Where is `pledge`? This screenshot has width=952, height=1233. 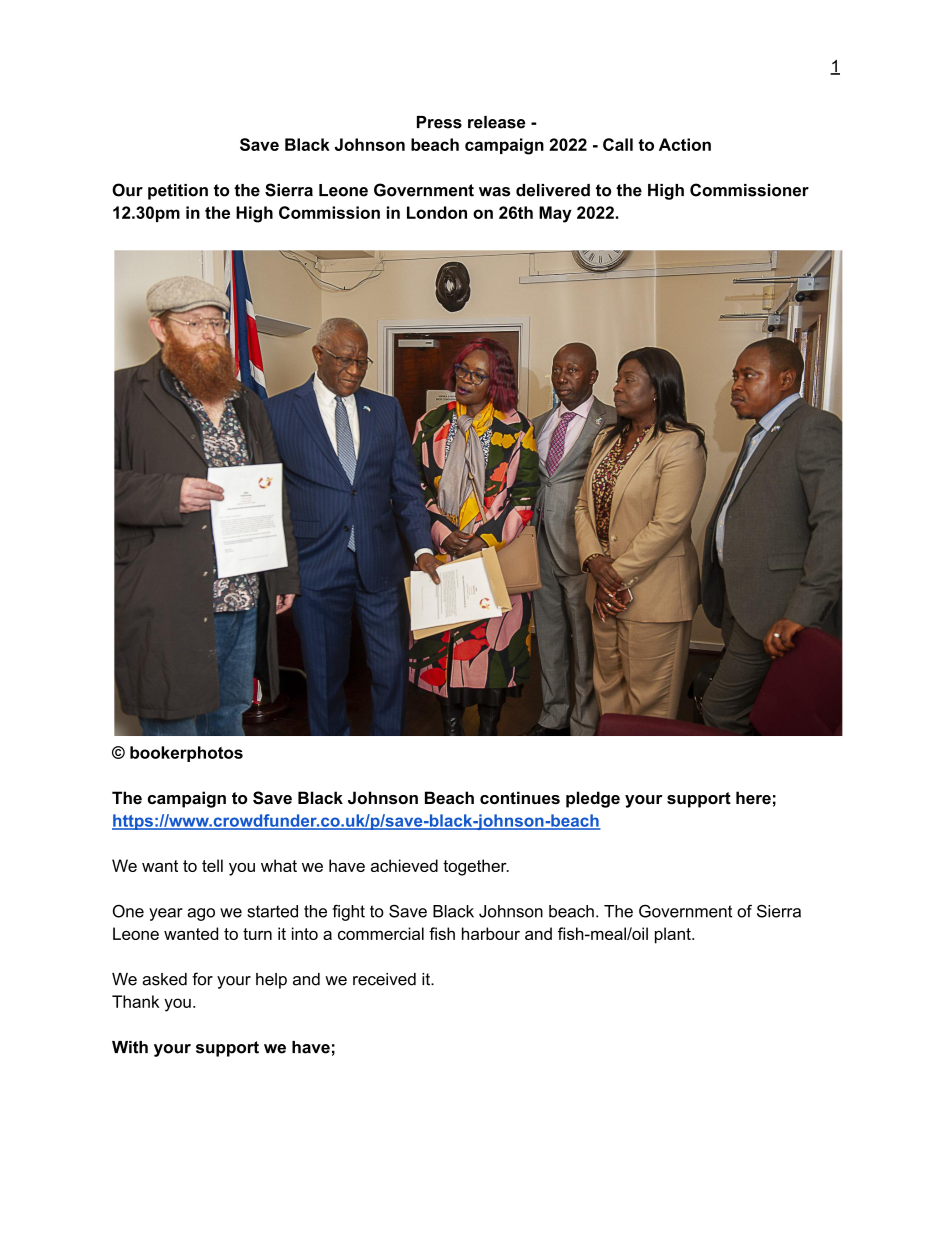
pledge is located at coordinates (593, 799).
